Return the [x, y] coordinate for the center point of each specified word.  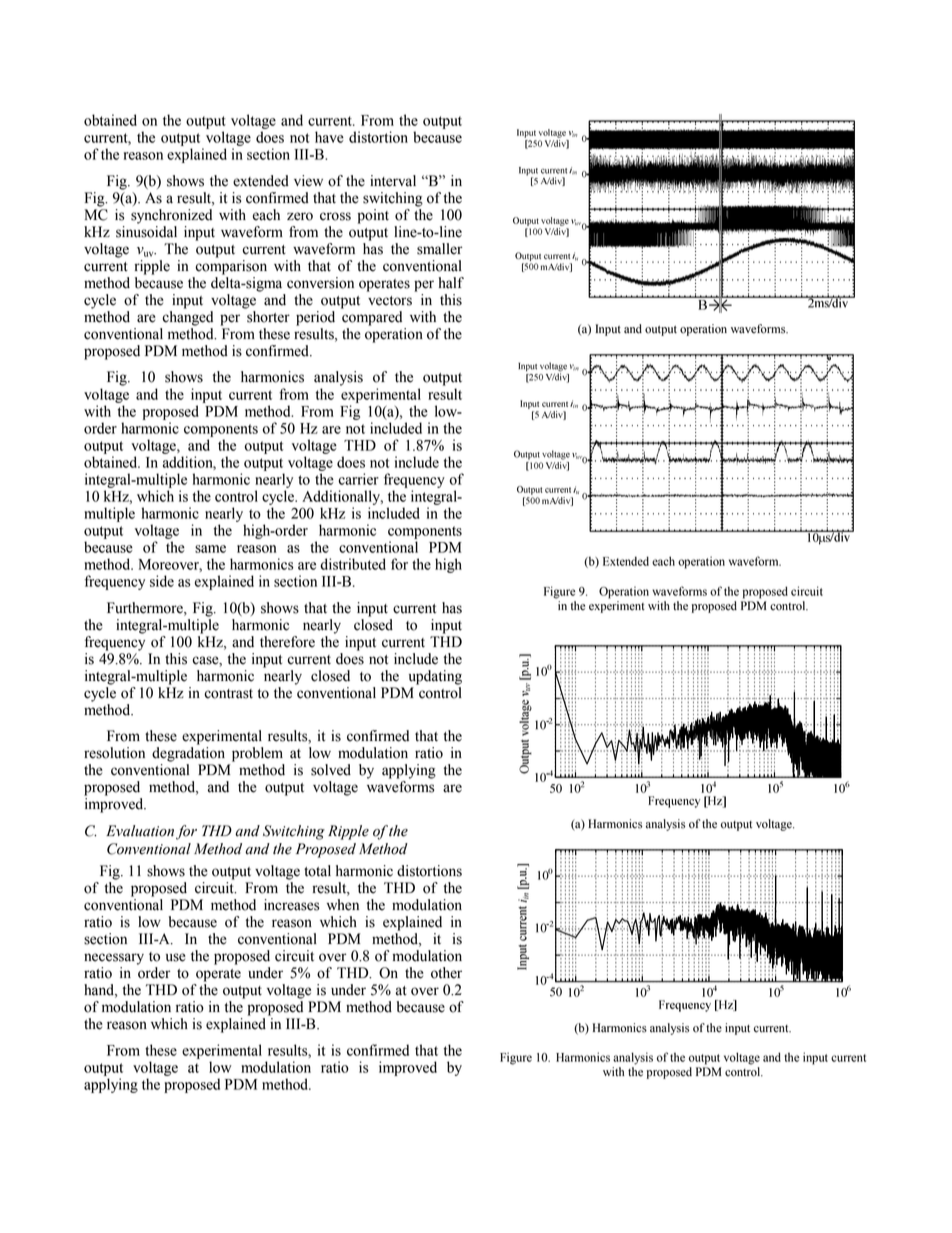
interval [393, 181]
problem [257, 754]
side [162, 581]
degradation [188, 754]
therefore [287, 642]
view [308, 181]
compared [372, 318]
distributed [353, 564]
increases [291, 905]
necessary [114, 959]
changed [187, 318]
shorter [268, 317]
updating [435, 677]
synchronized [171, 216]
